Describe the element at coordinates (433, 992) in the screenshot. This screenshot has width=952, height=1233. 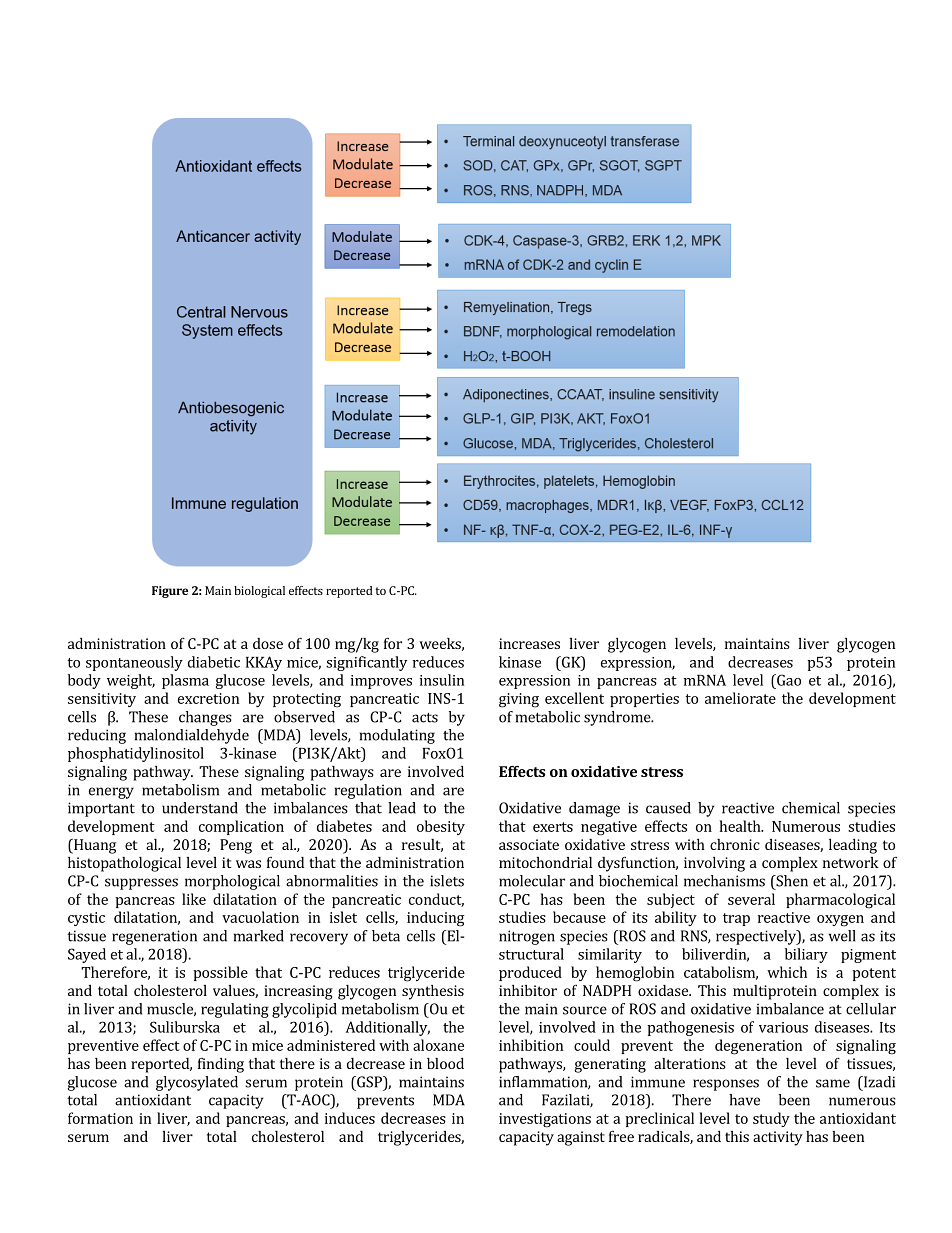
I see `synthesis` at that location.
